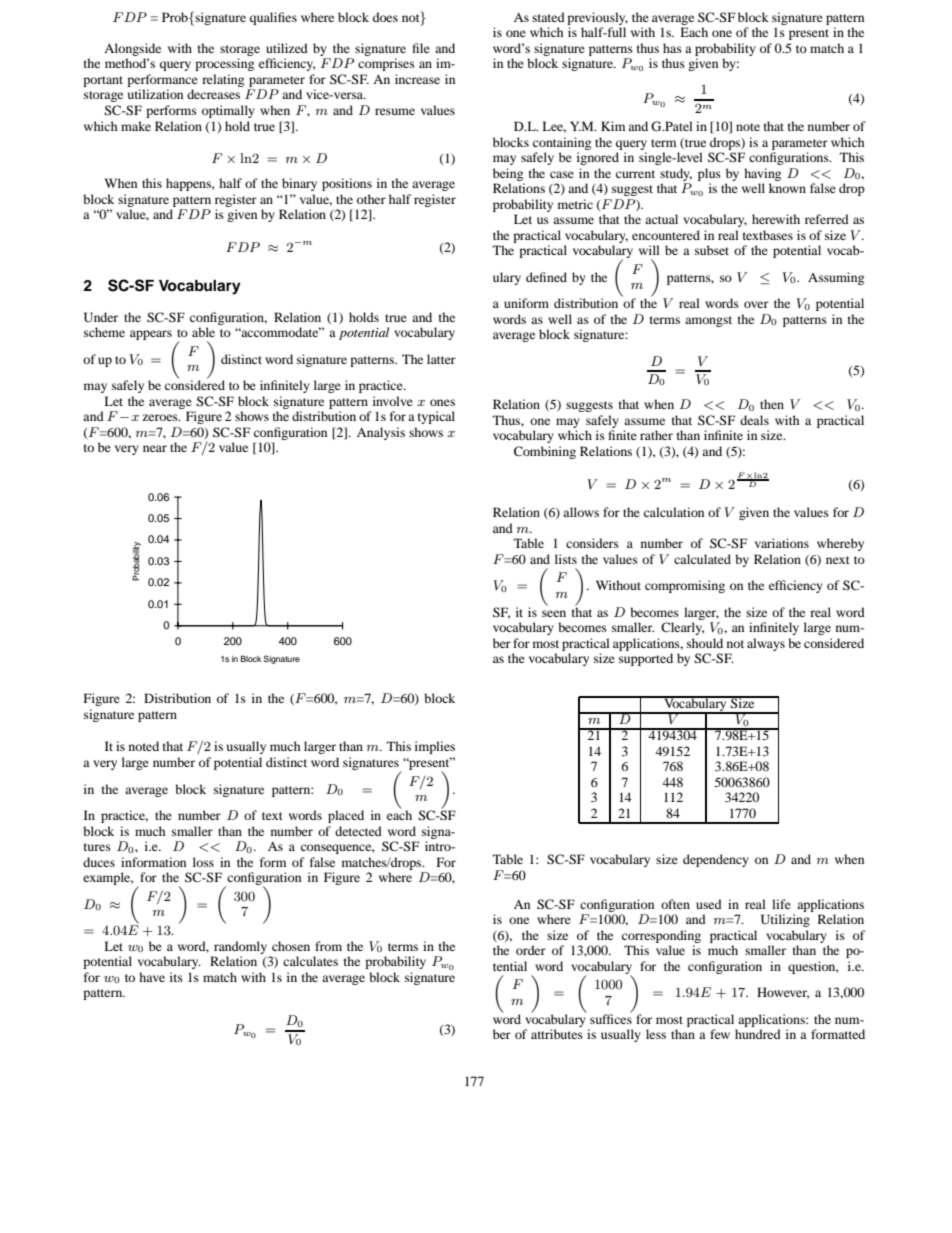 This document has height=1233, width=952. Describe the element at coordinates (435, 747) in the document. I see `implies` at that location.
